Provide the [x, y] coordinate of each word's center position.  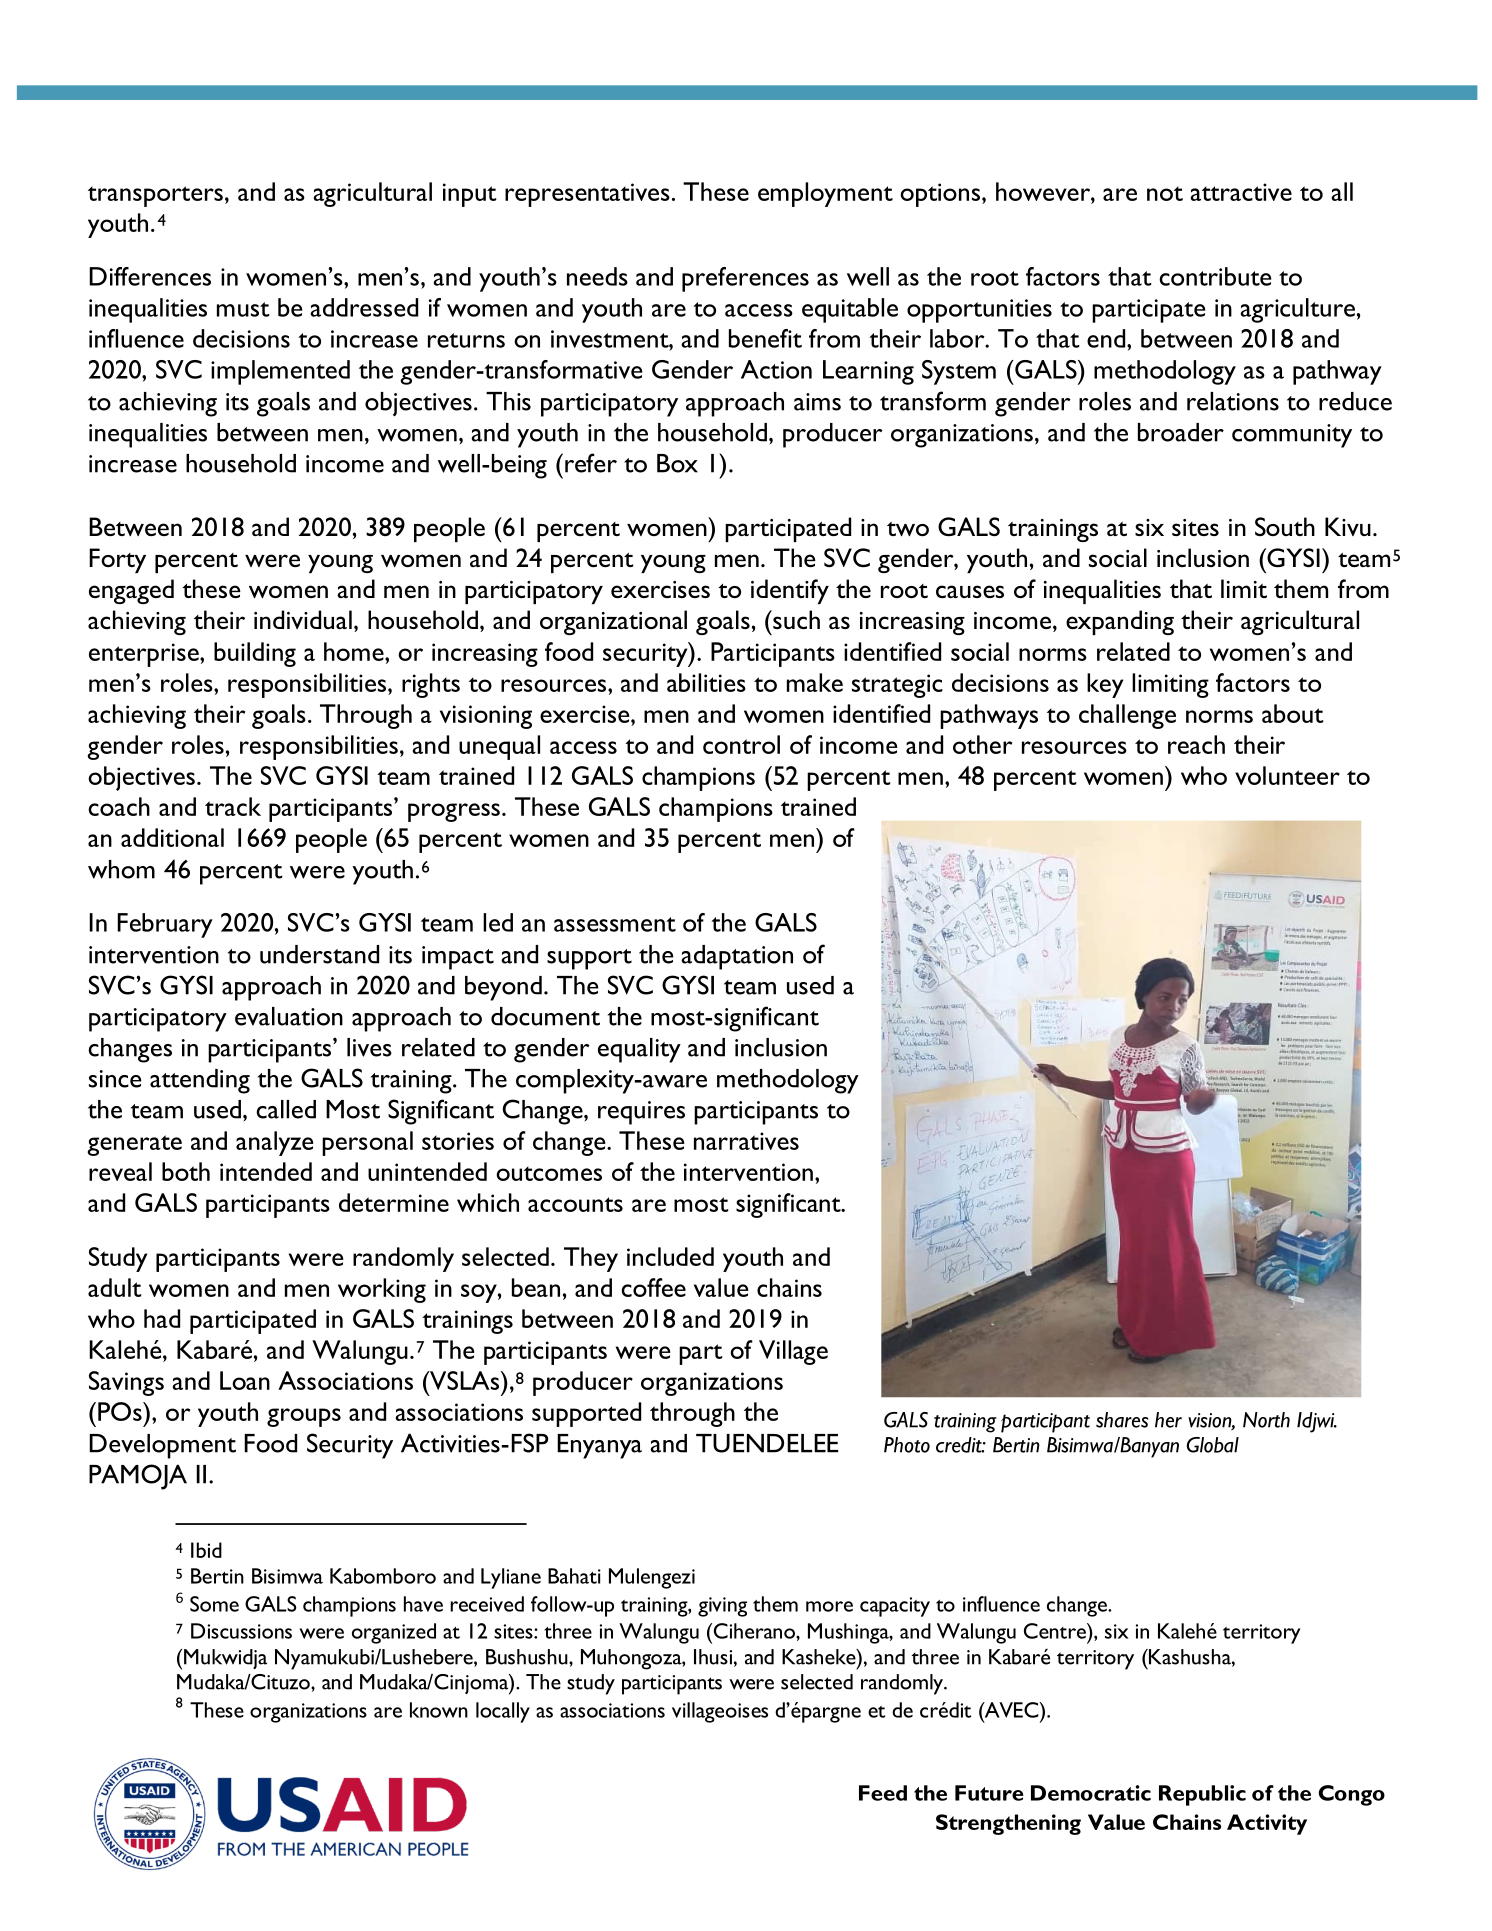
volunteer [1287, 775]
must [243, 309]
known [439, 1710]
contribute [1215, 276]
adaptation [737, 957]
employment [825, 194]
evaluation [289, 1016]
